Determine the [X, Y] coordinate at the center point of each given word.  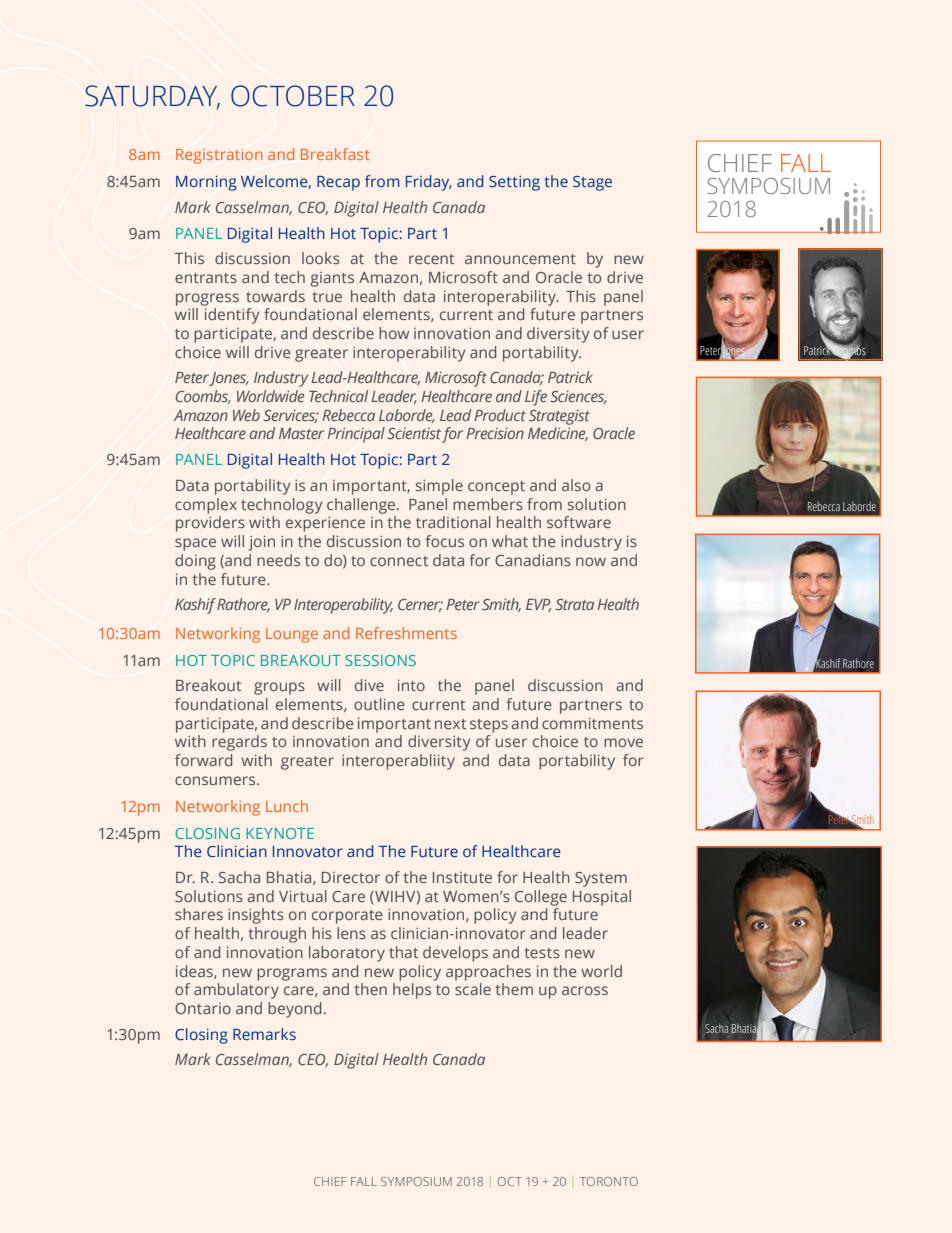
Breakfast [335, 154]
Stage [592, 183]
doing [195, 562]
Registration [219, 156]
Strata [574, 604]
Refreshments [406, 633]
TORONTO [609, 1181]
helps [412, 991]
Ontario [203, 1008]
